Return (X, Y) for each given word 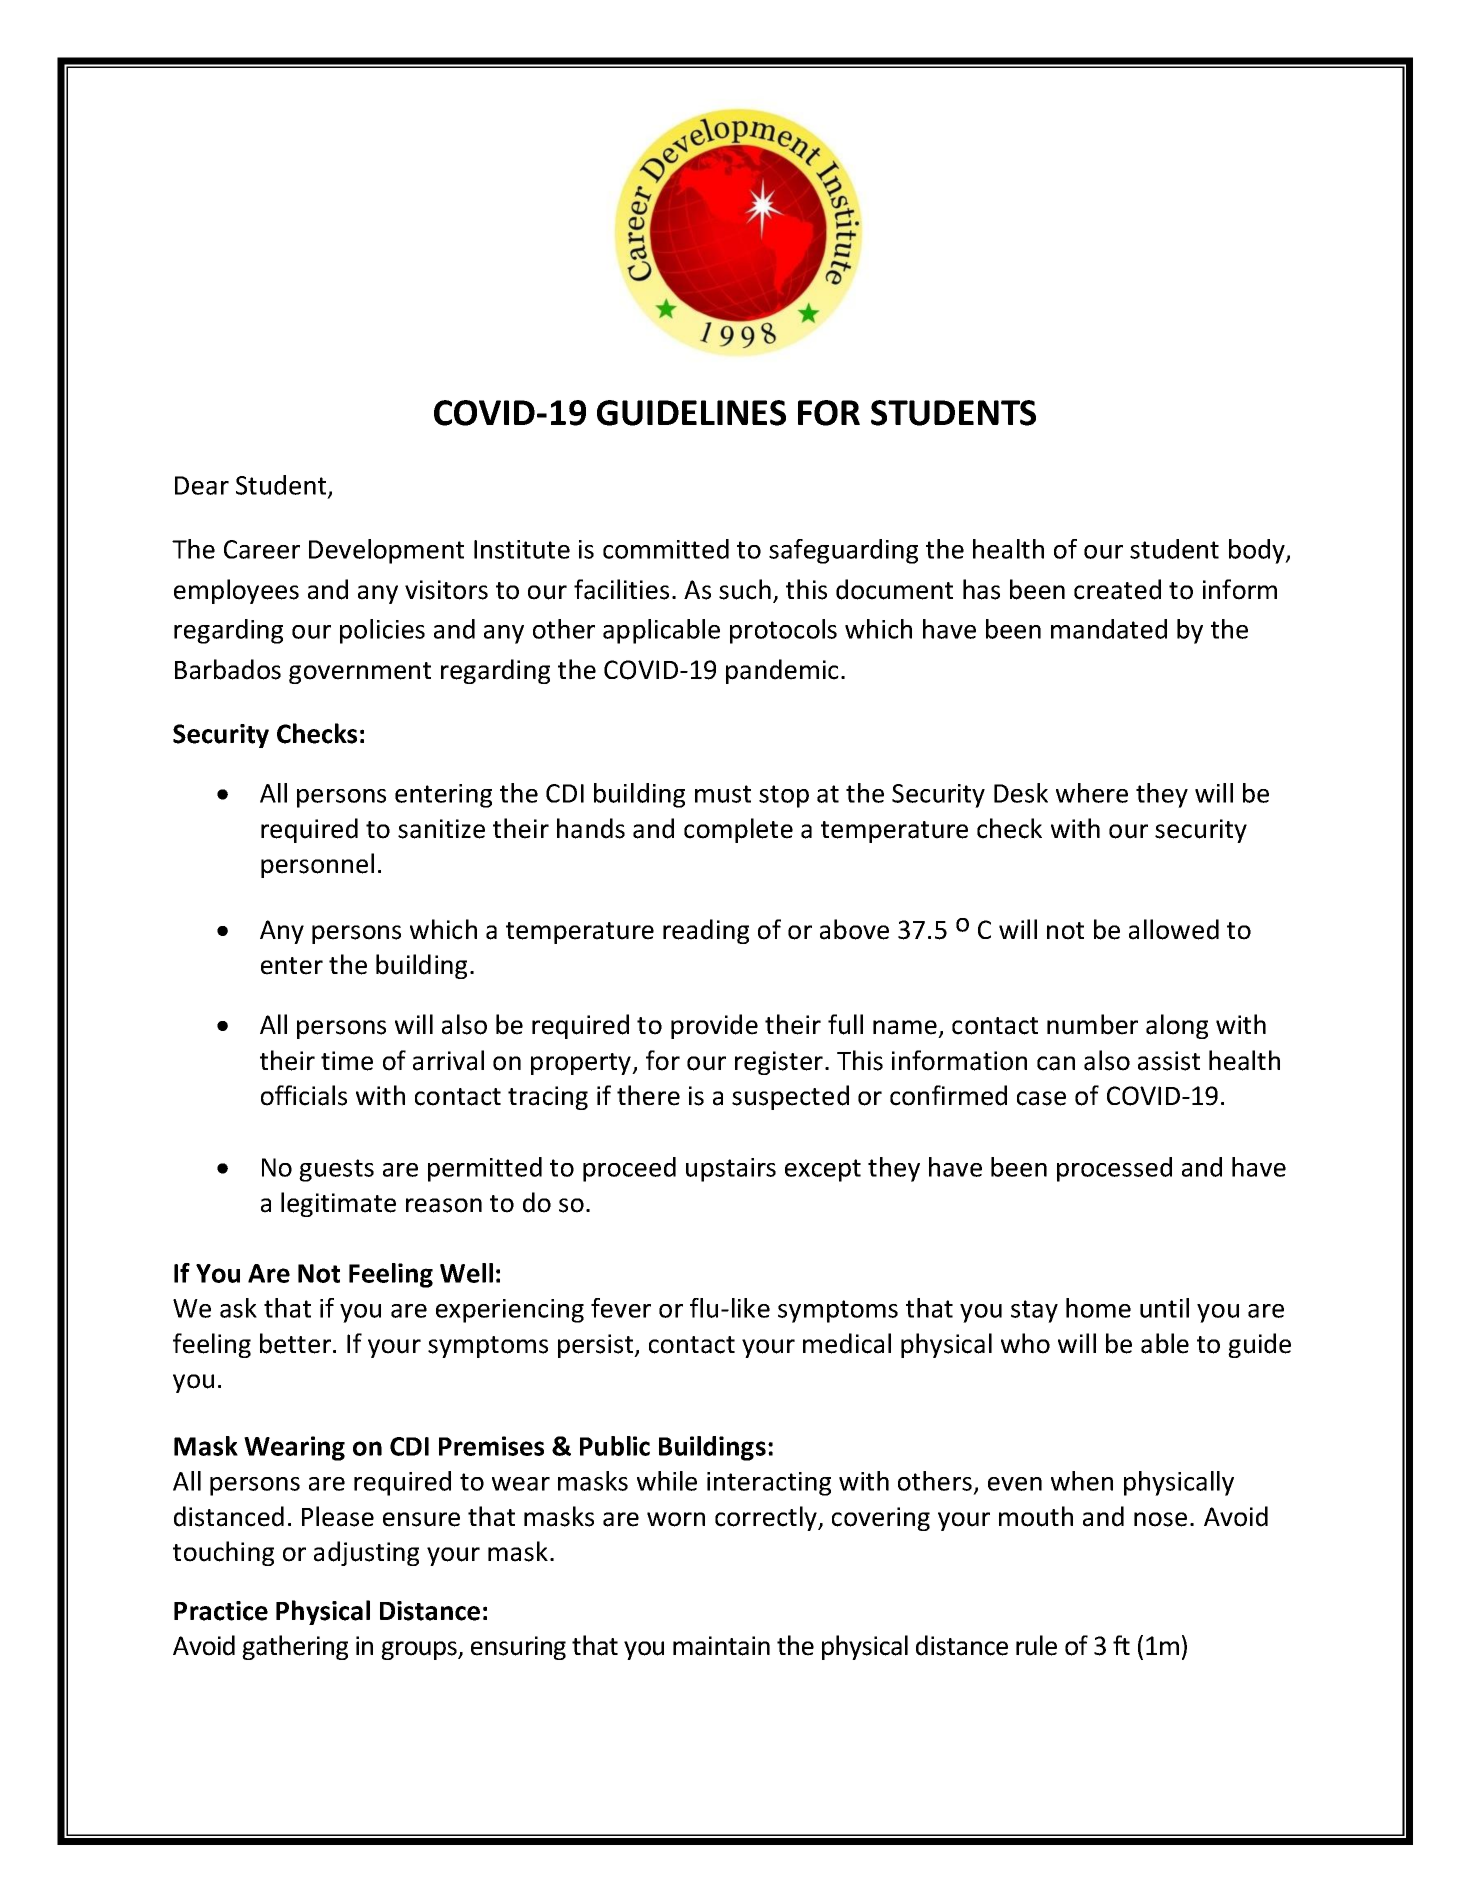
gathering (295, 1647)
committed (666, 549)
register (779, 1063)
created (1117, 589)
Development (386, 551)
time (347, 1061)
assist (1169, 1061)
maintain (721, 1646)
